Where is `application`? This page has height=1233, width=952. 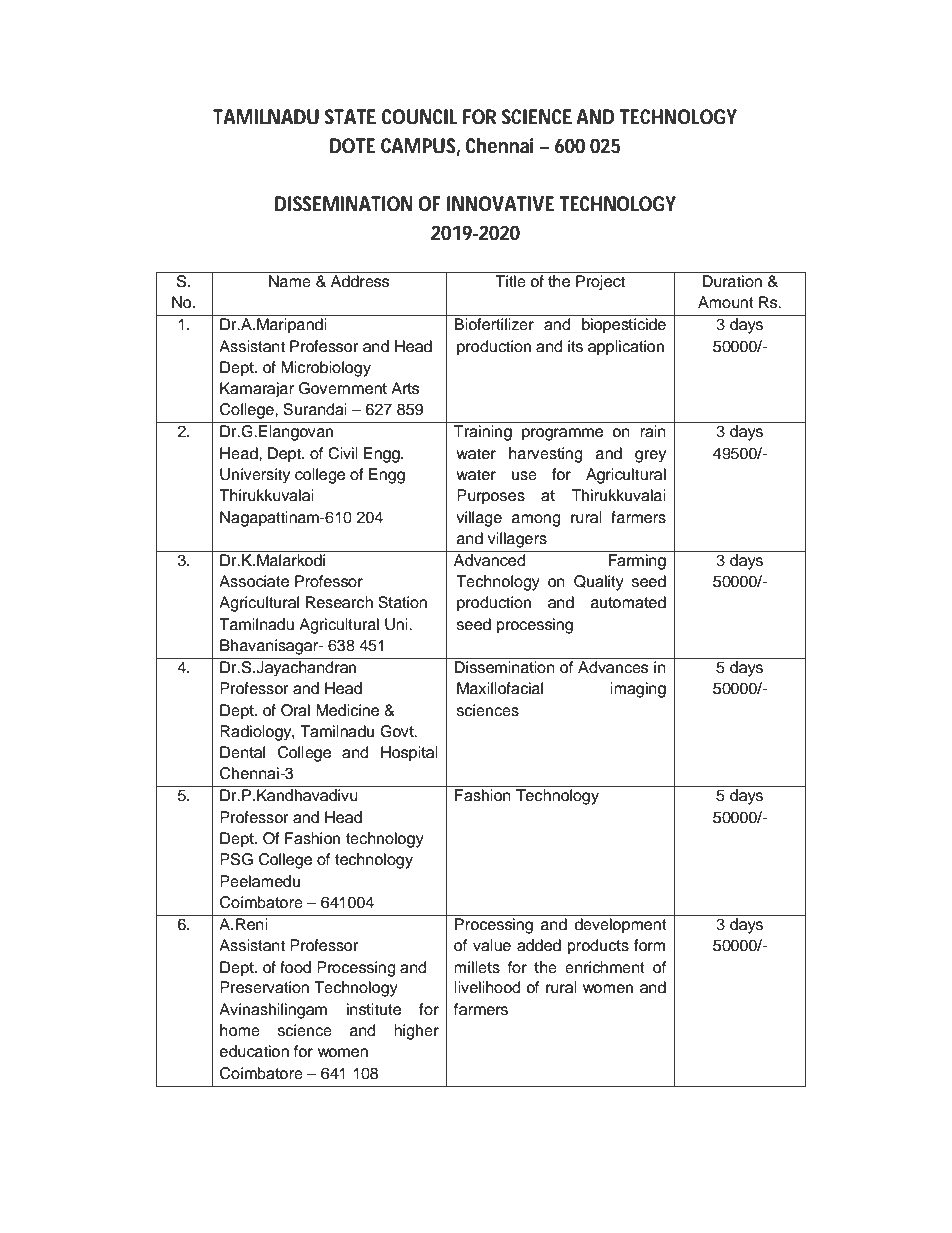
application is located at coordinates (626, 348).
